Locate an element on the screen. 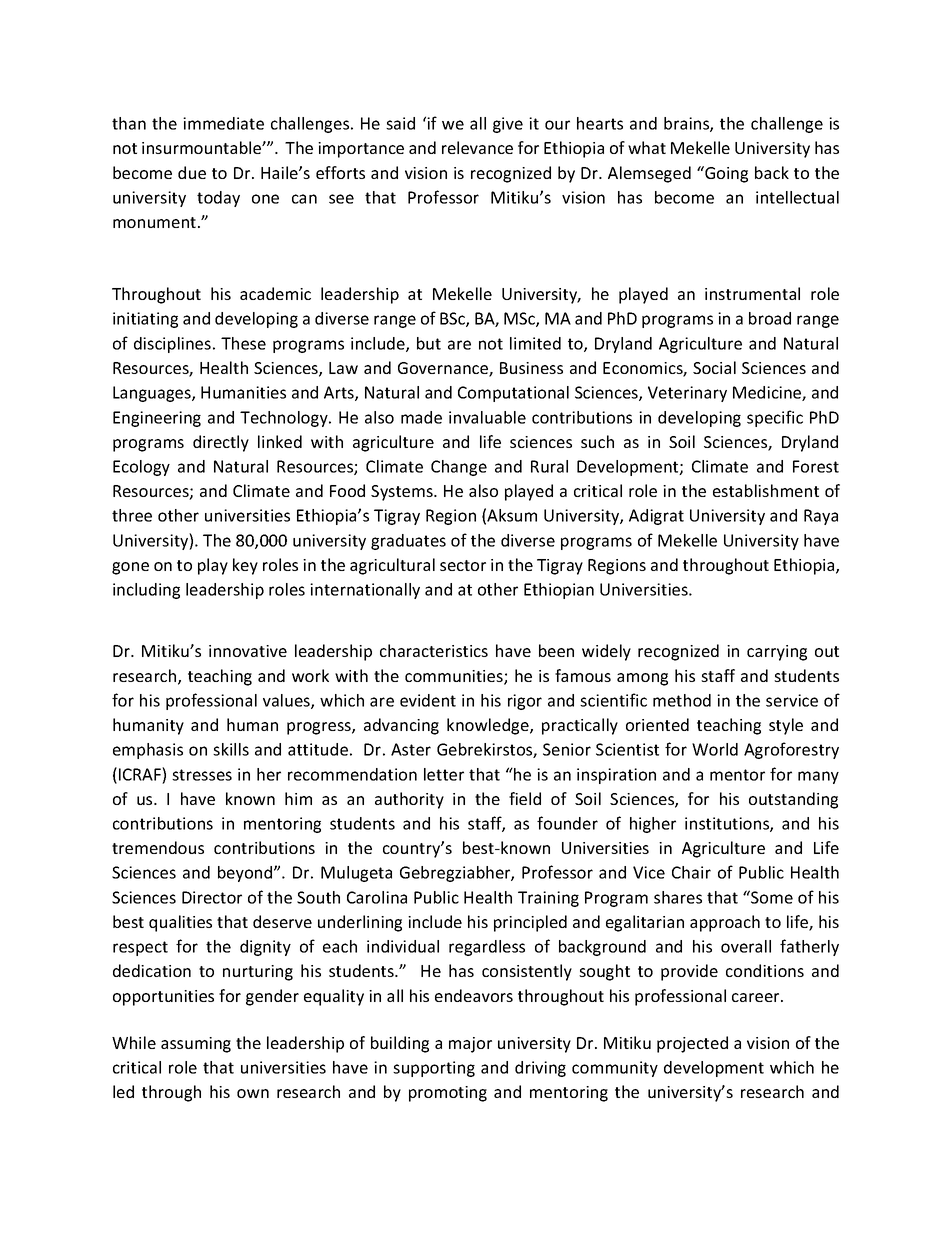 Image resolution: width=952 pixels, height=1233 pixels. projected is located at coordinates (692, 1044).
